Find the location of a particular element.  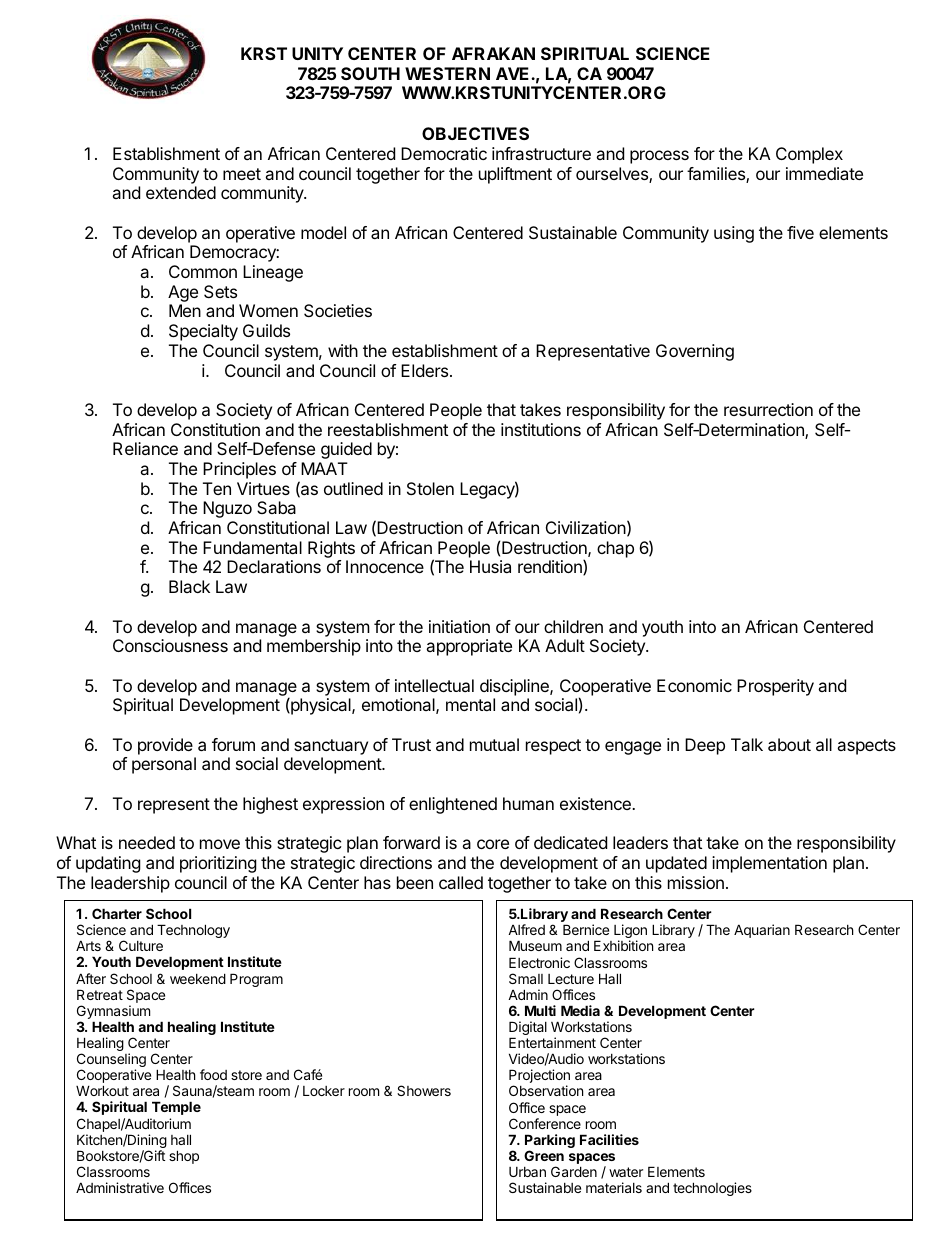

resurrection is located at coordinates (768, 409).
